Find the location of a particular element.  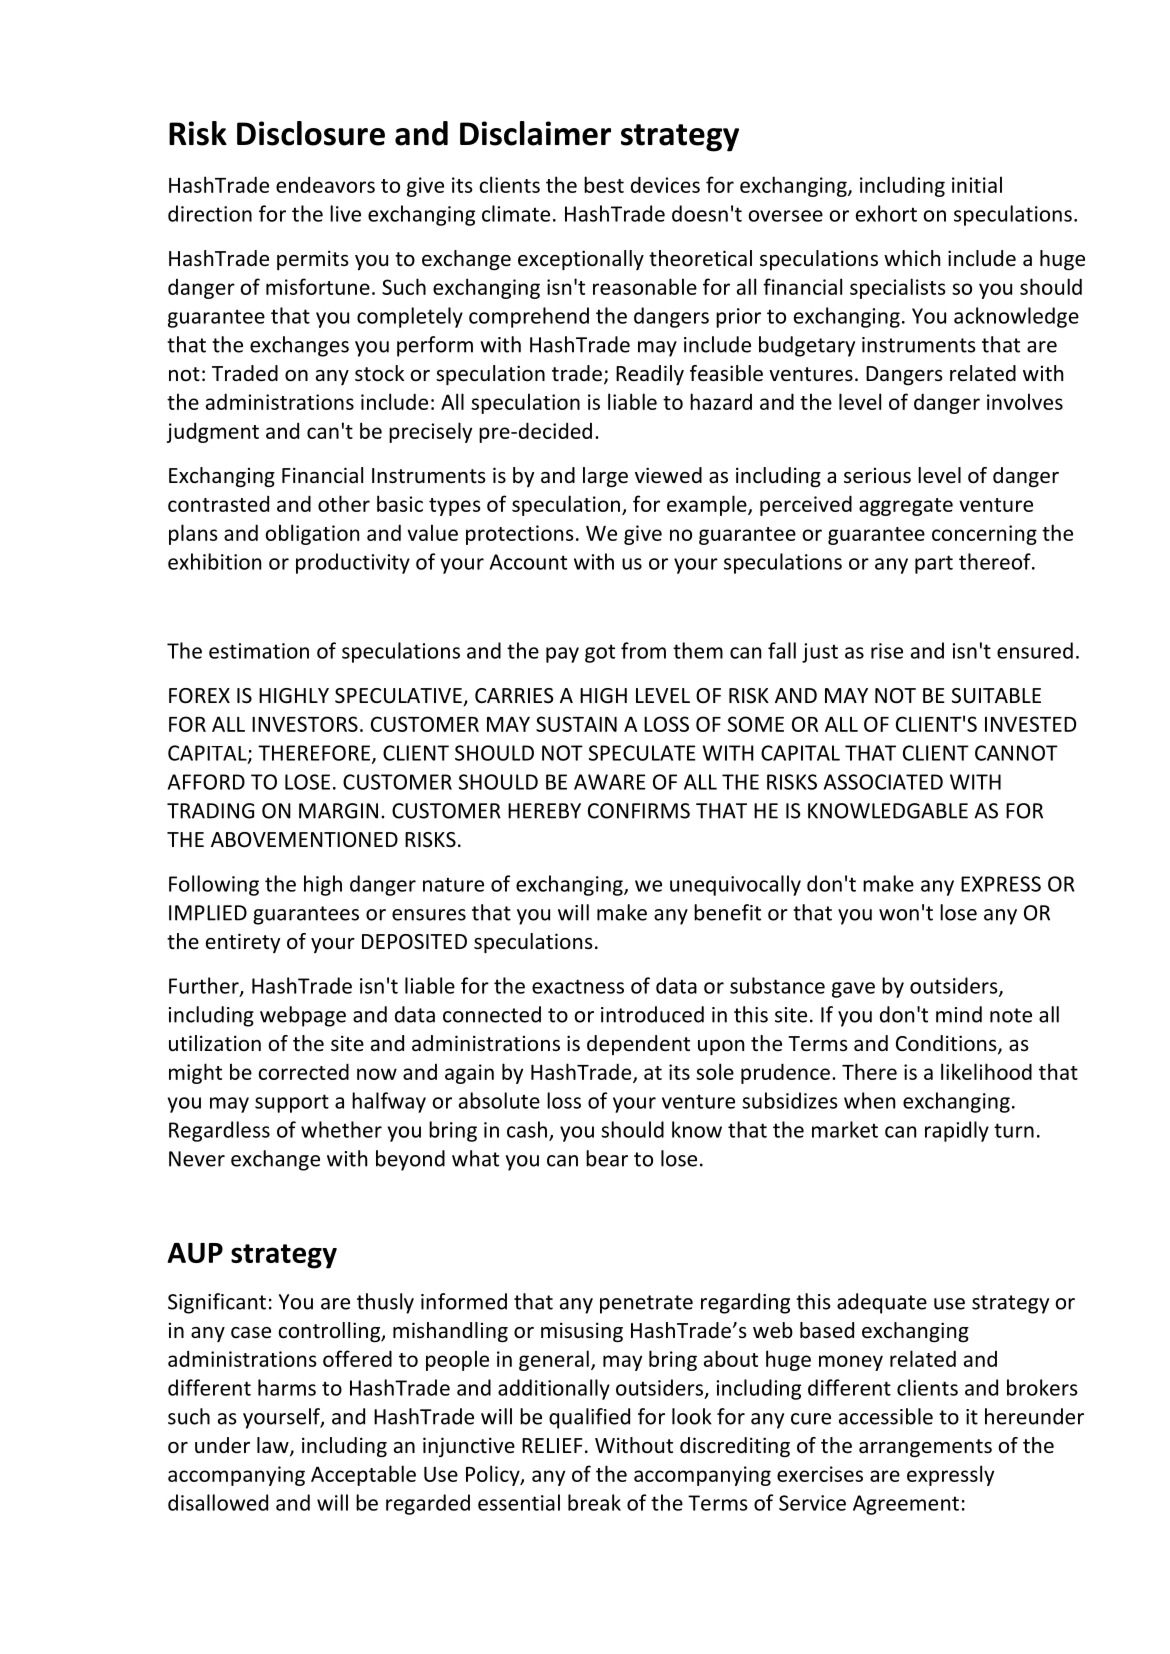

break is located at coordinates (594, 1502).
